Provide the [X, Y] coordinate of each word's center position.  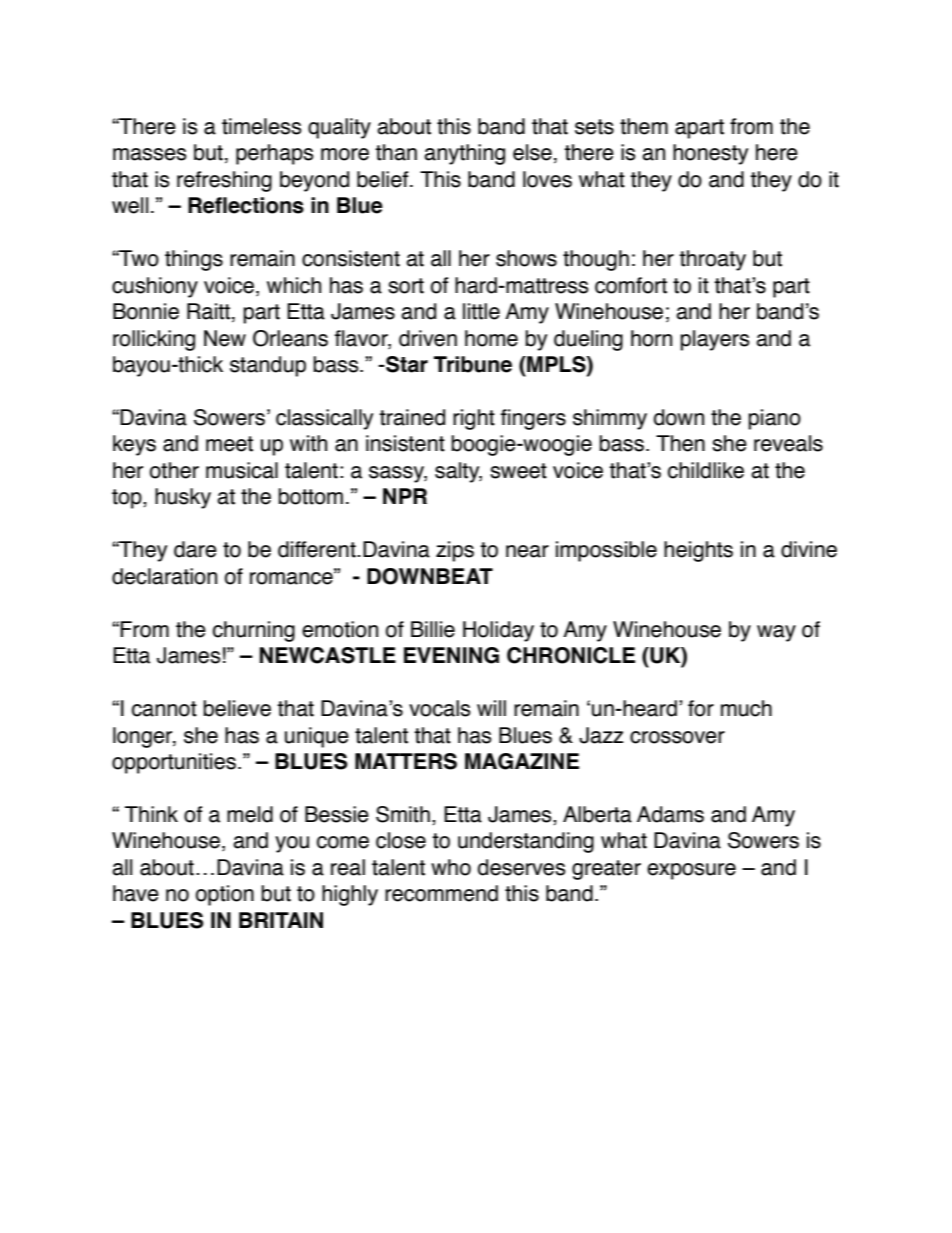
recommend [441, 893]
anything [464, 154]
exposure [691, 871]
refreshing [224, 181]
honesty [710, 154]
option [225, 895]
